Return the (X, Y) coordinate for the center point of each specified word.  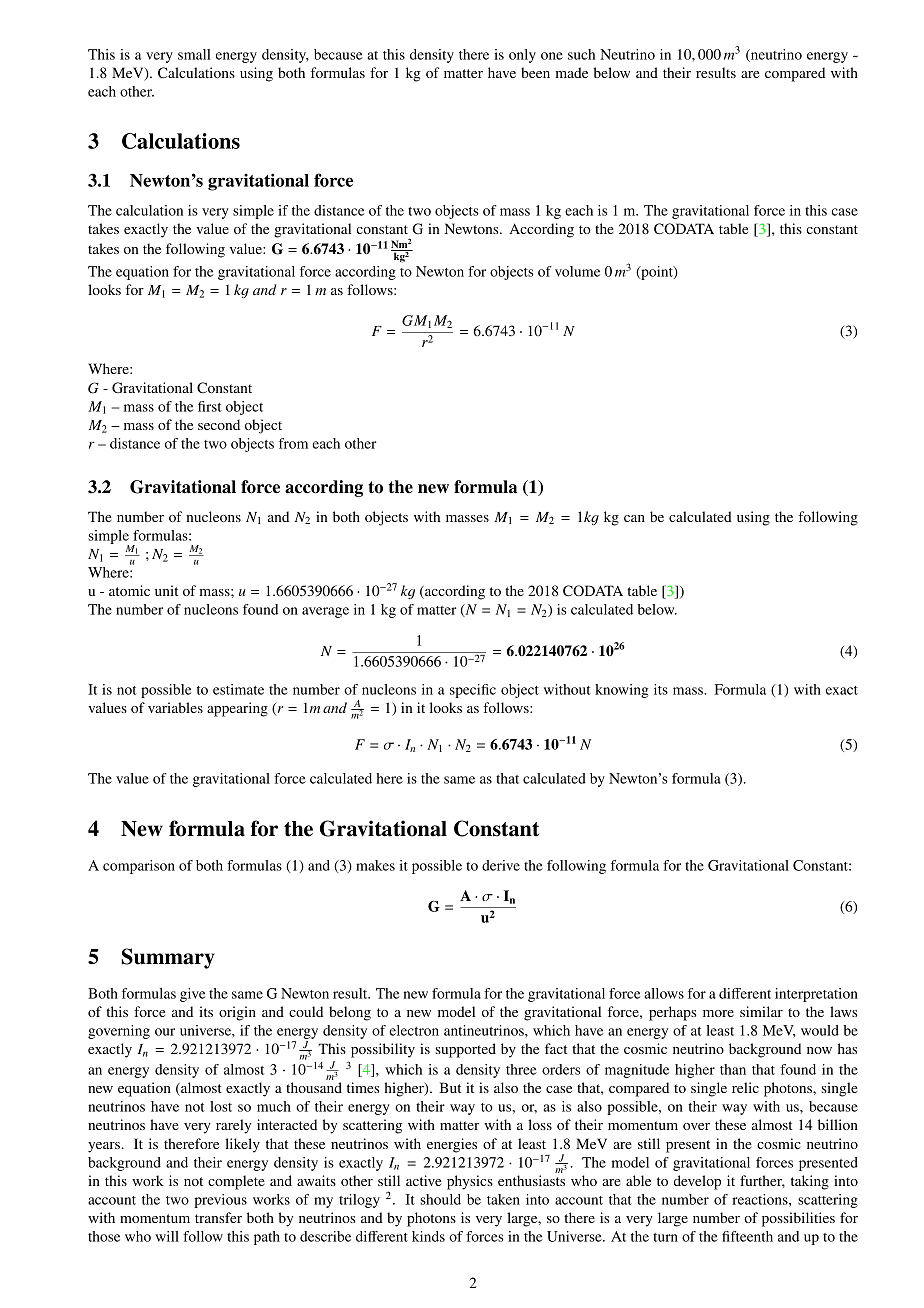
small (194, 54)
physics (470, 1182)
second (219, 424)
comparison (139, 867)
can (634, 518)
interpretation (816, 995)
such (581, 54)
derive (501, 865)
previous (220, 1201)
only (522, 56)
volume (577, 271)
